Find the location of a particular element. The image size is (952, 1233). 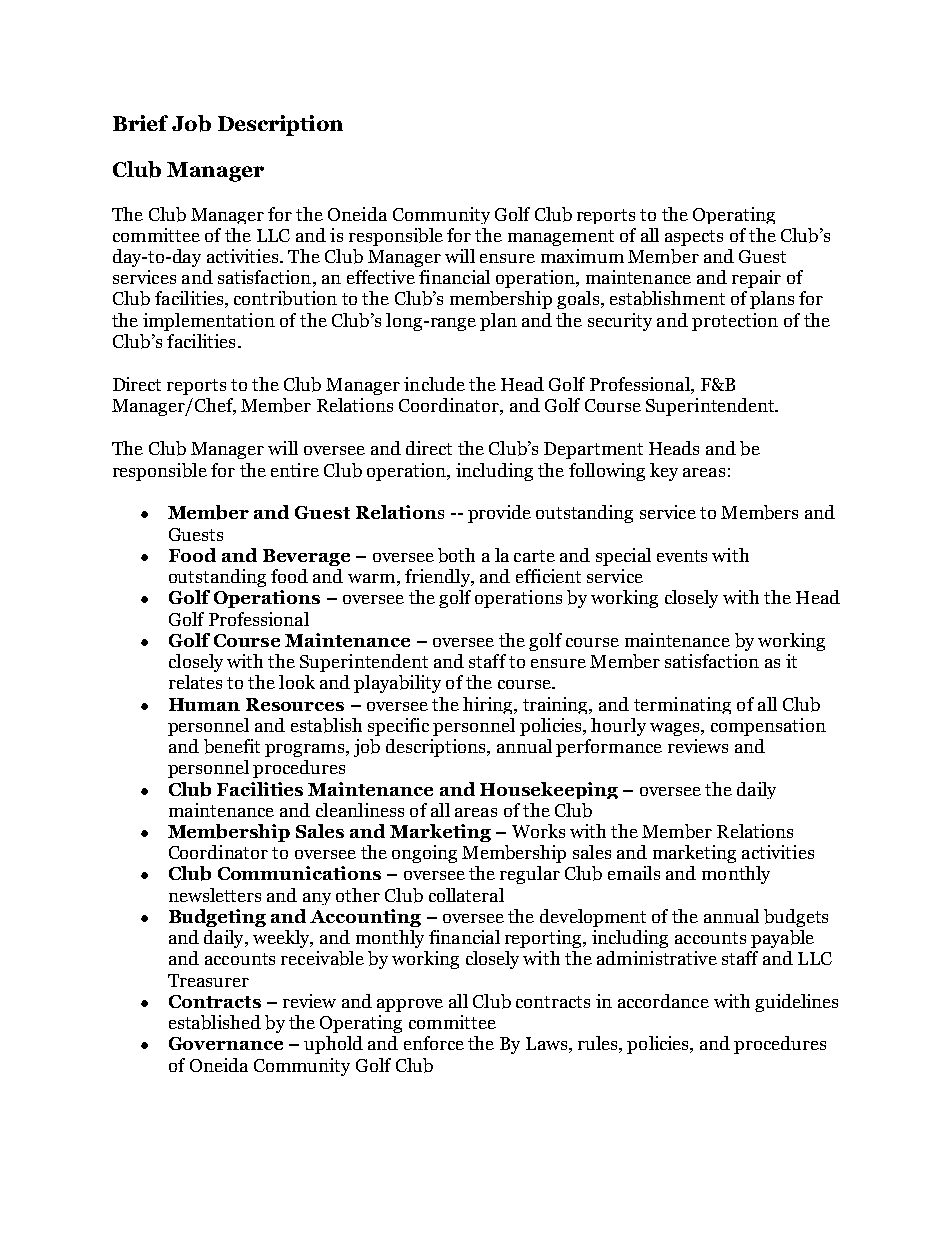

Governance is located at coordinates (226, 1043).
